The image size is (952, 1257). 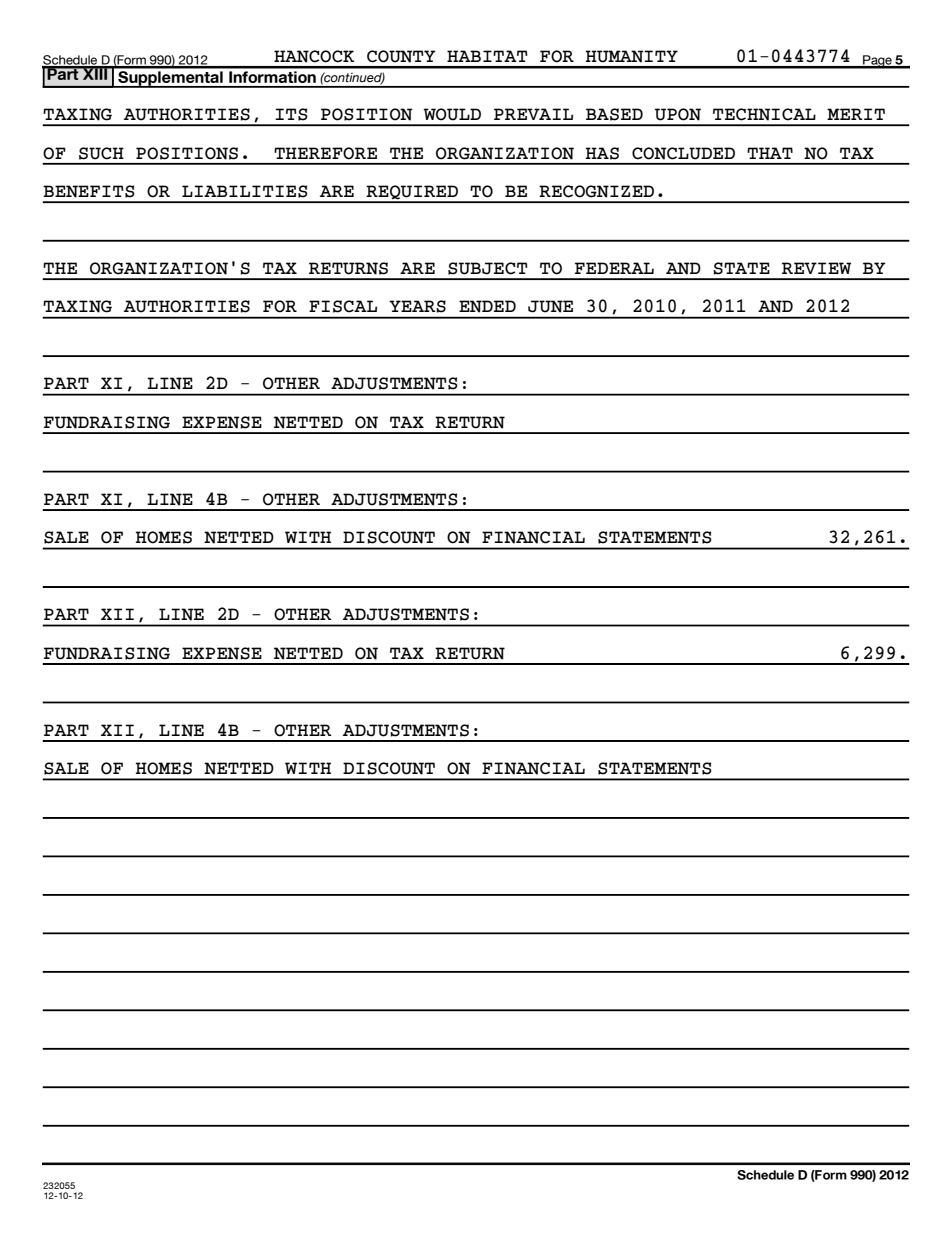 What do you see at coordinates (487, 56) in the screenshot?
I see `HABITAT` at bounding box center [487, 56].
